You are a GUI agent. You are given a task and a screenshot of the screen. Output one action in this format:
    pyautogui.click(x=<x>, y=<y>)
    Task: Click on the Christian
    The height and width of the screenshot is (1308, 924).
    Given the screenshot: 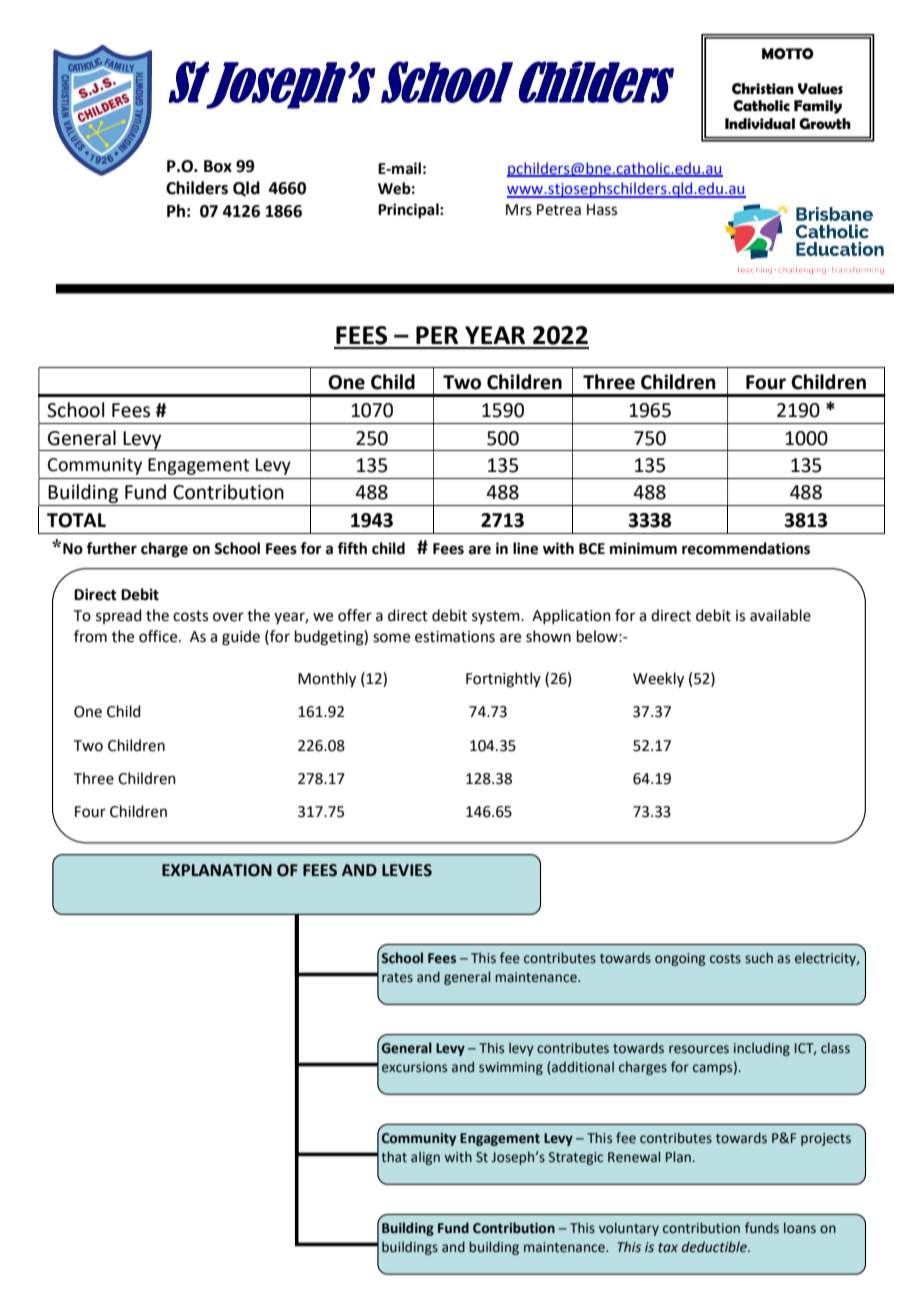 What is the action you would take?
    pyautogui.click(x=763, y=89)
